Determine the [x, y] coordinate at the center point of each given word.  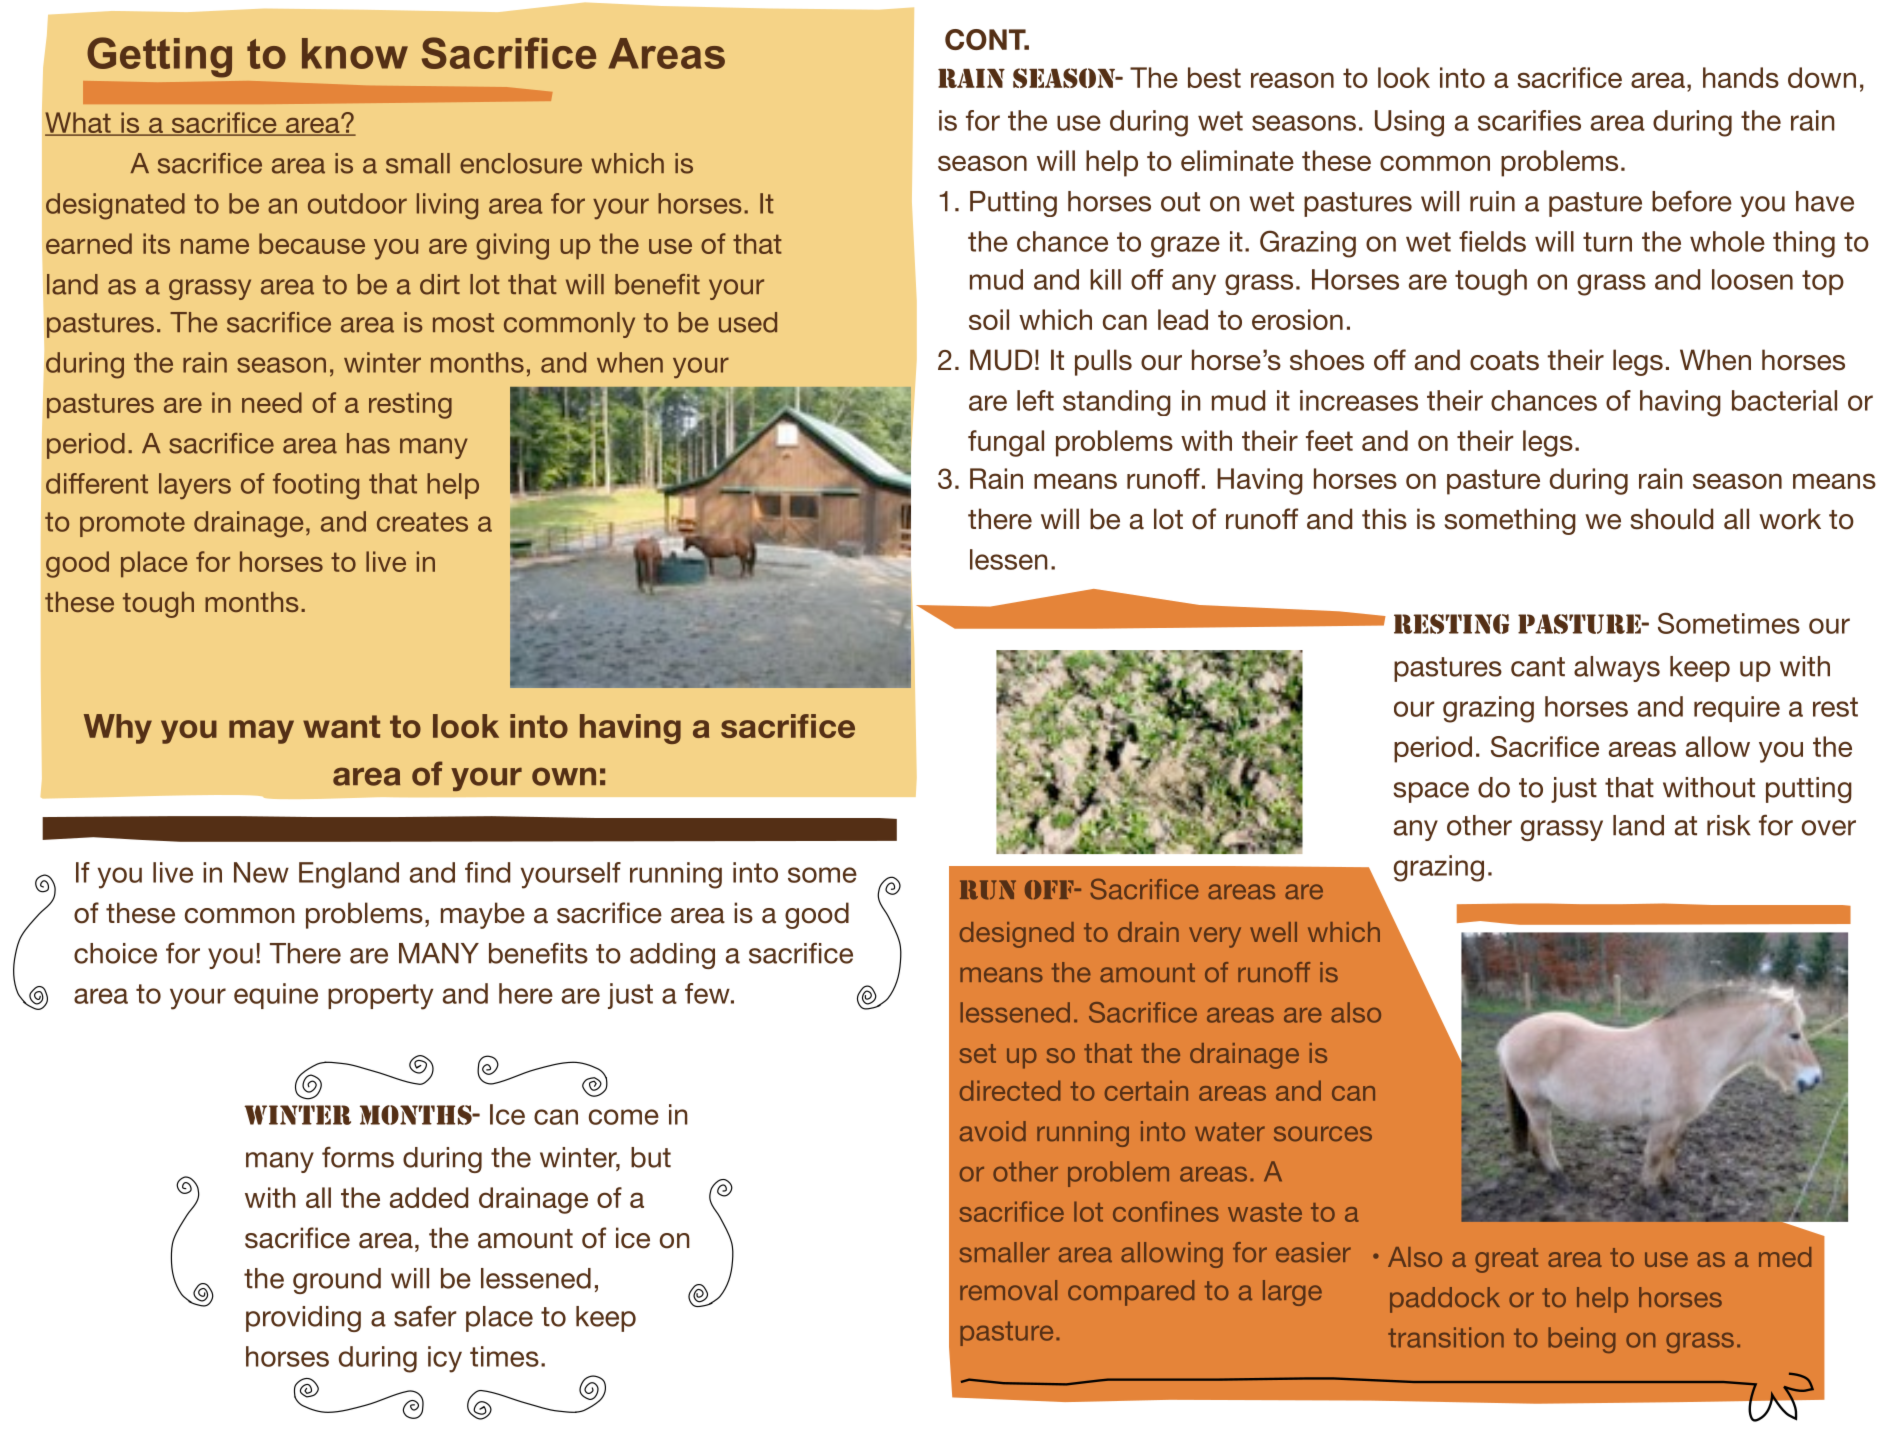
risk [1729, 825]
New [261, 872]
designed [1017, 935]
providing [303, 1319]
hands [1741, 77]
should [1672, 519]
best [1214, 77]
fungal [1006, 443]
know [355, 53]
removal [1008, 1290]
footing [316, 486]
